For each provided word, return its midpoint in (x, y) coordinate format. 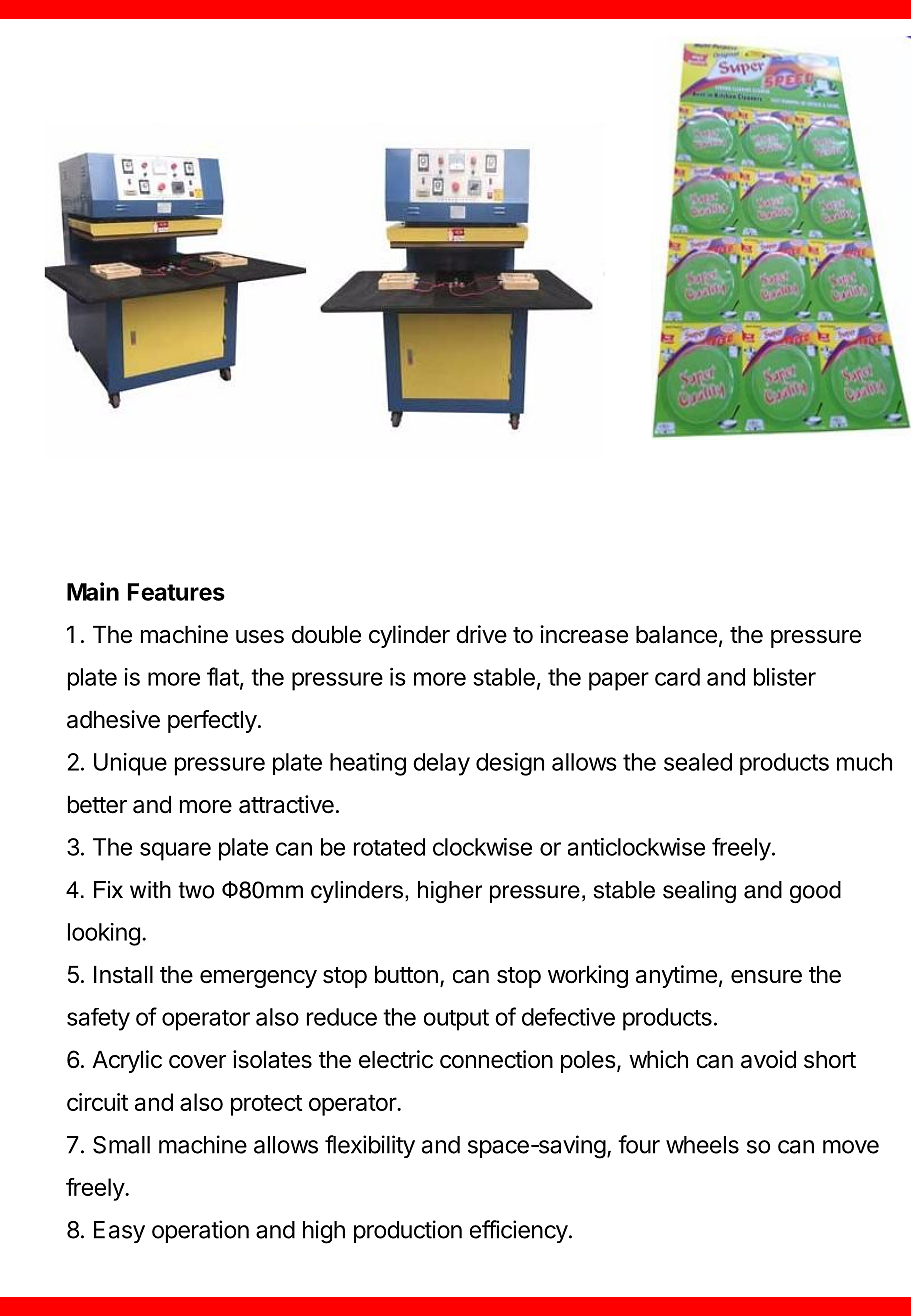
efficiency (519, 1231)
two (196, 890)
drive (481, 634)
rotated (389, 847)
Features (176, 592)
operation (200, 1231)
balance (676, 635)
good (815, 892)
